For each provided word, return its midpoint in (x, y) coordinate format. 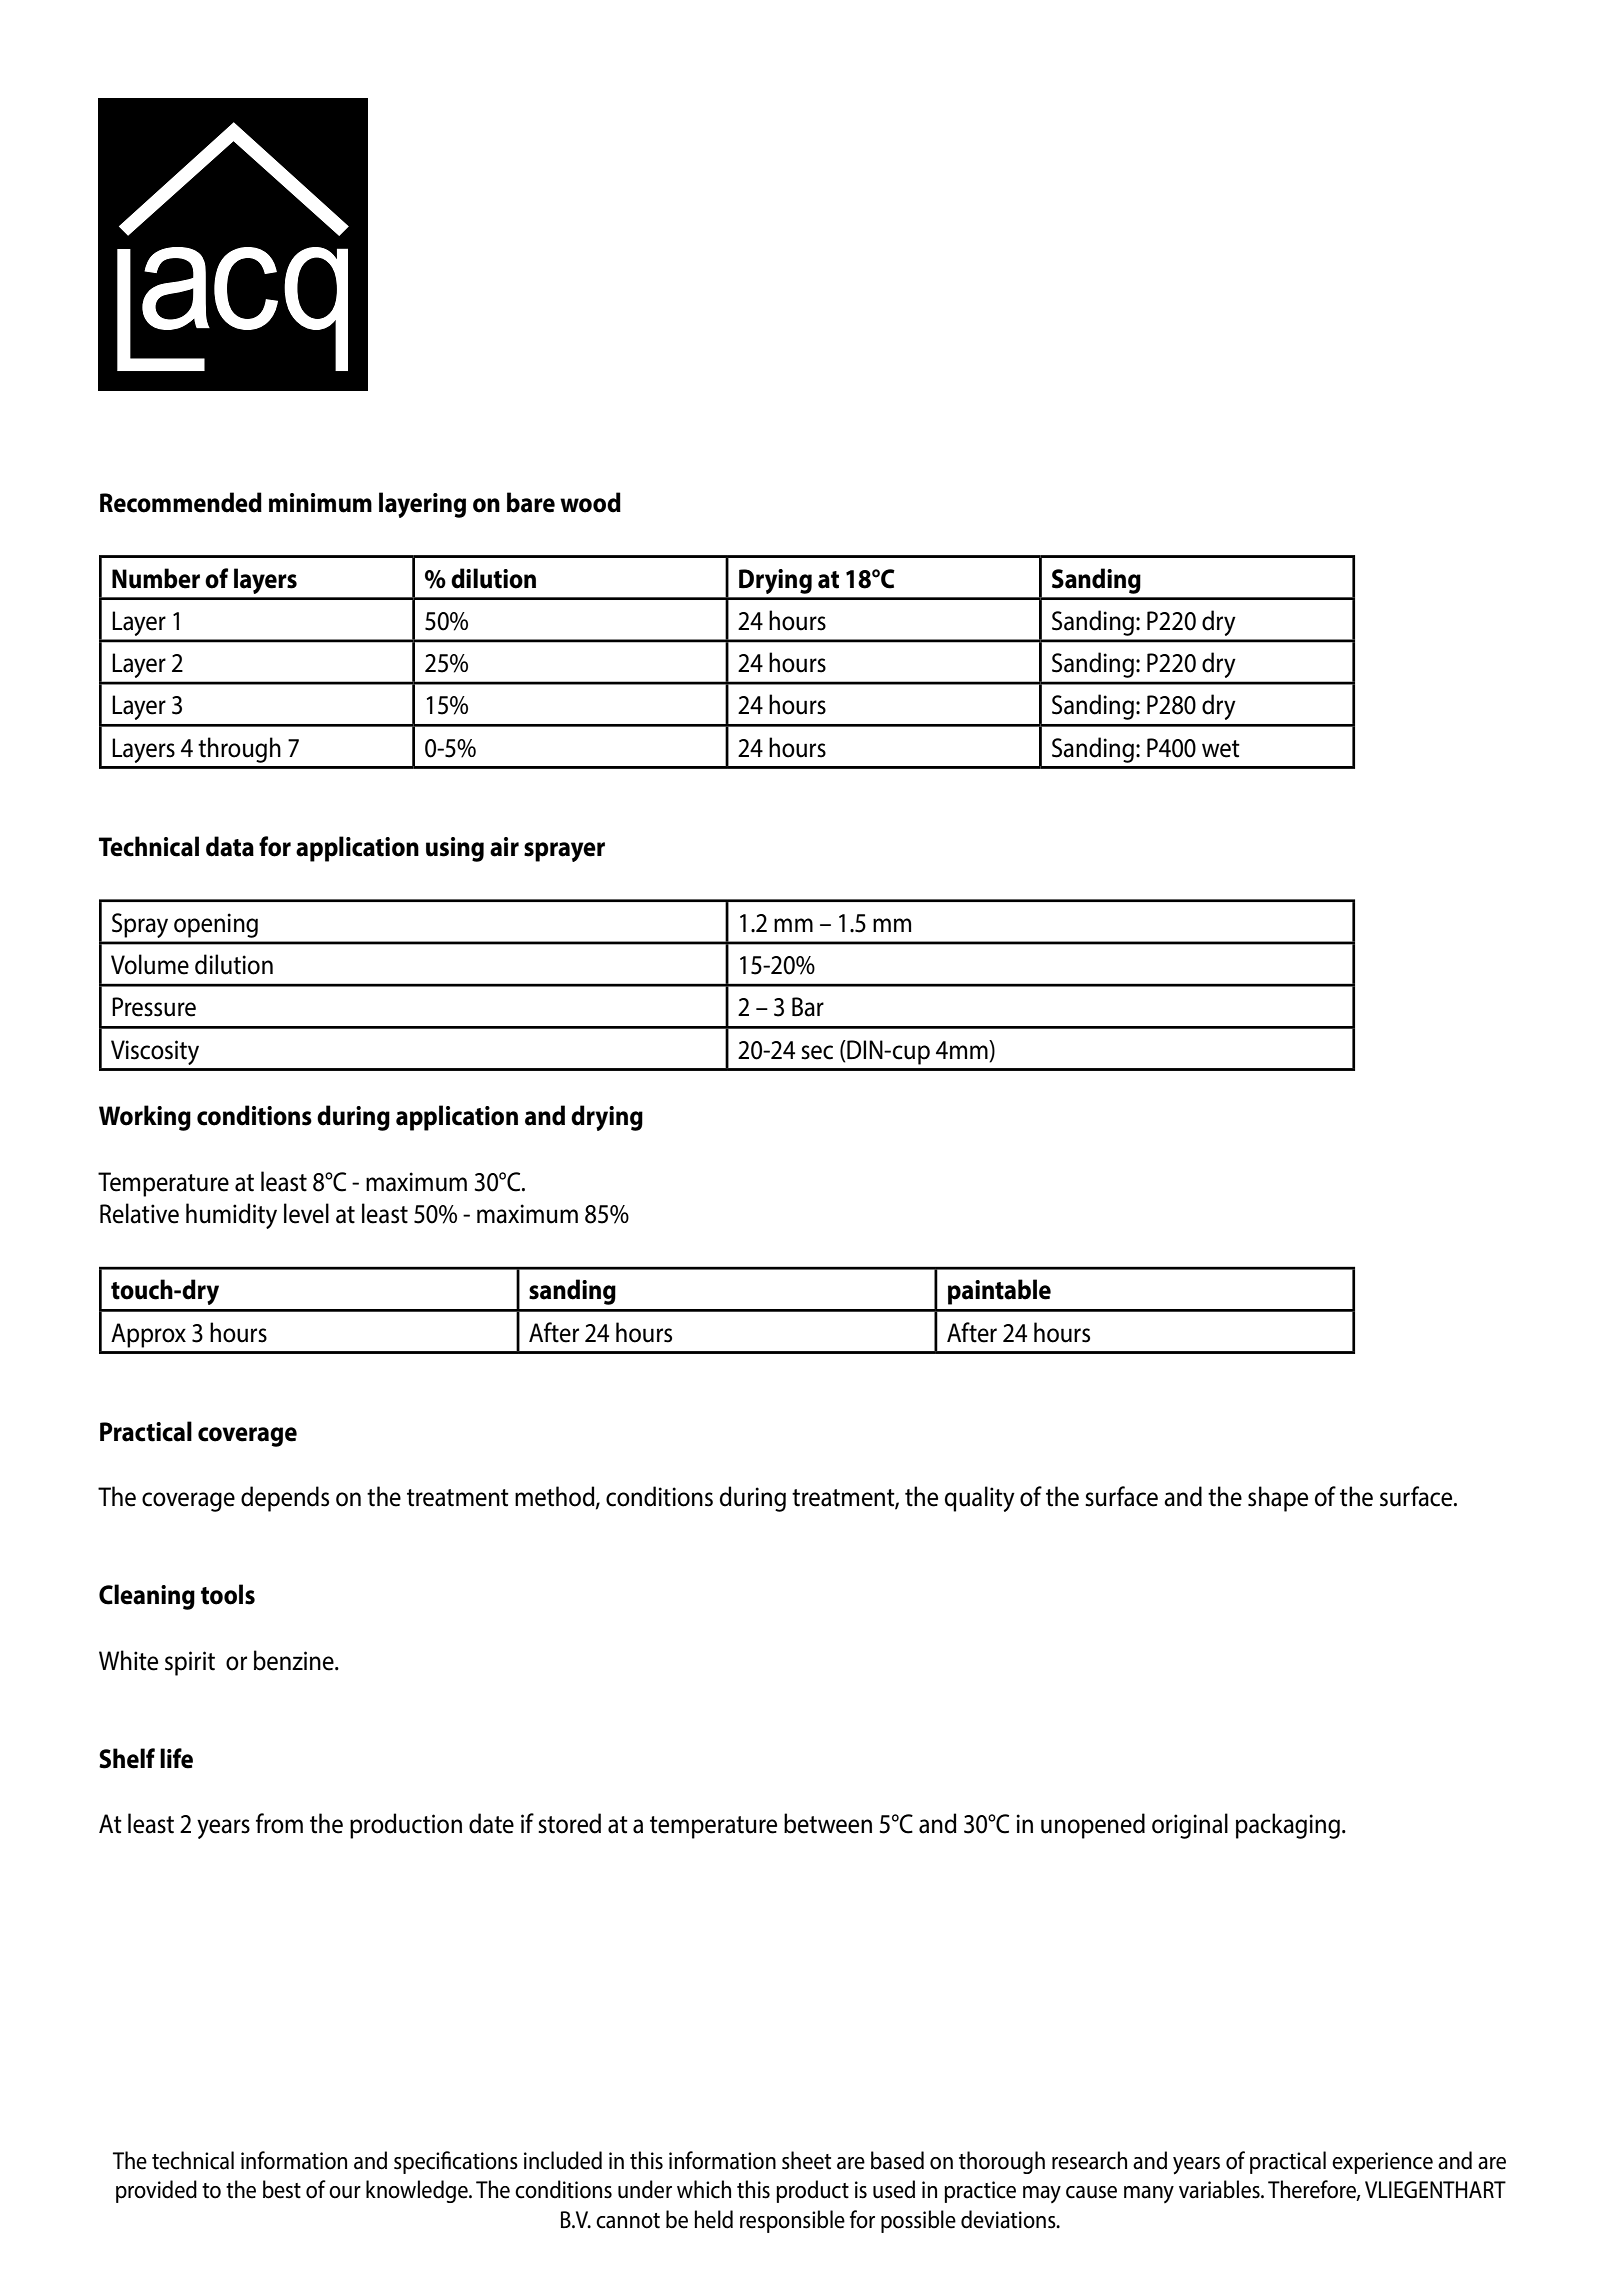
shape (1278, 1499)
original (1190, 1826)
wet (1221, 749)
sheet (806, 2160)
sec (817, 1052)
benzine (295, 1660)
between (828, 1823)
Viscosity (155, 1052)
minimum (320, 503)
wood (590, 502)
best (282, 2189)
